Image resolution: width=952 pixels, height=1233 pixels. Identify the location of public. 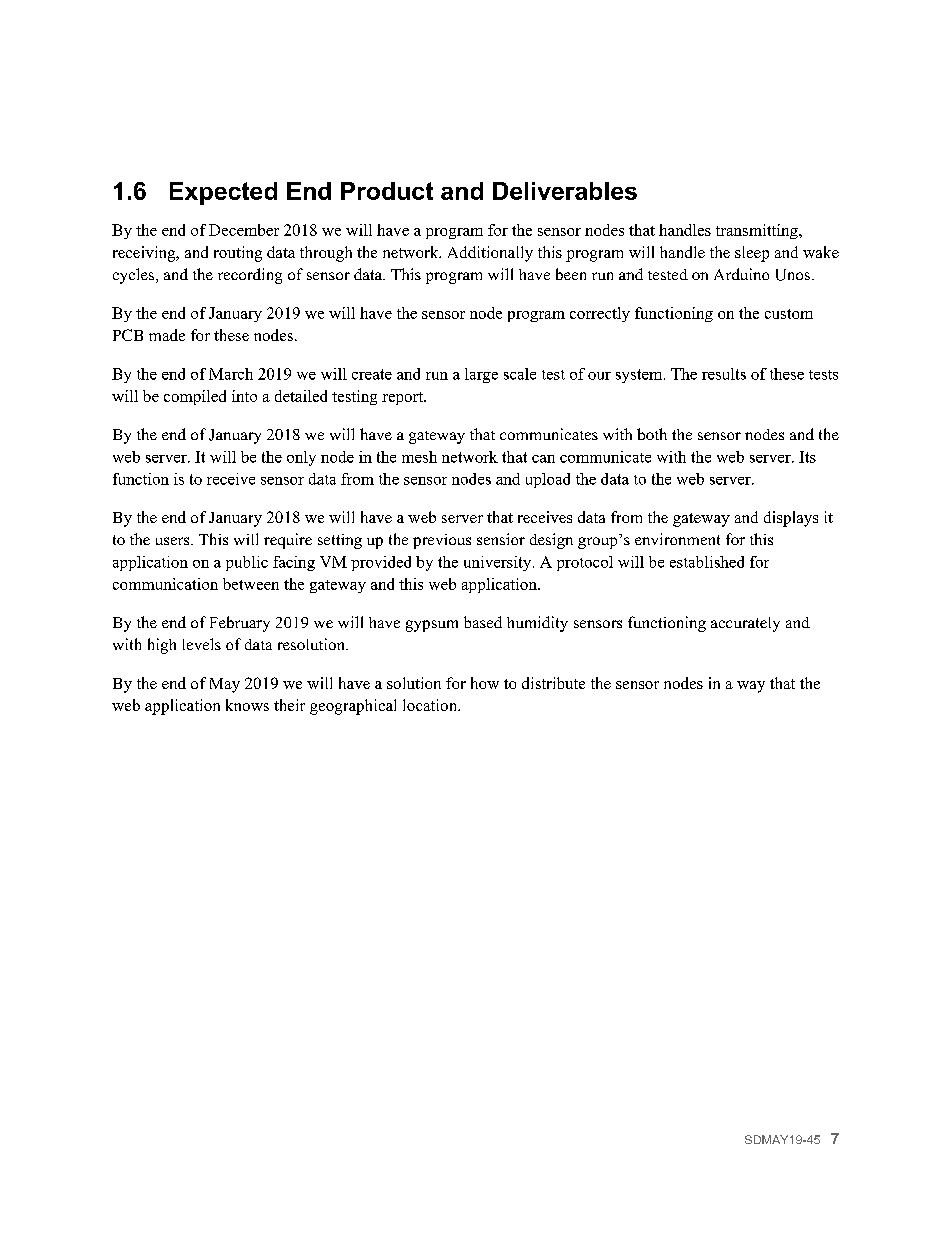
(247, 563).
